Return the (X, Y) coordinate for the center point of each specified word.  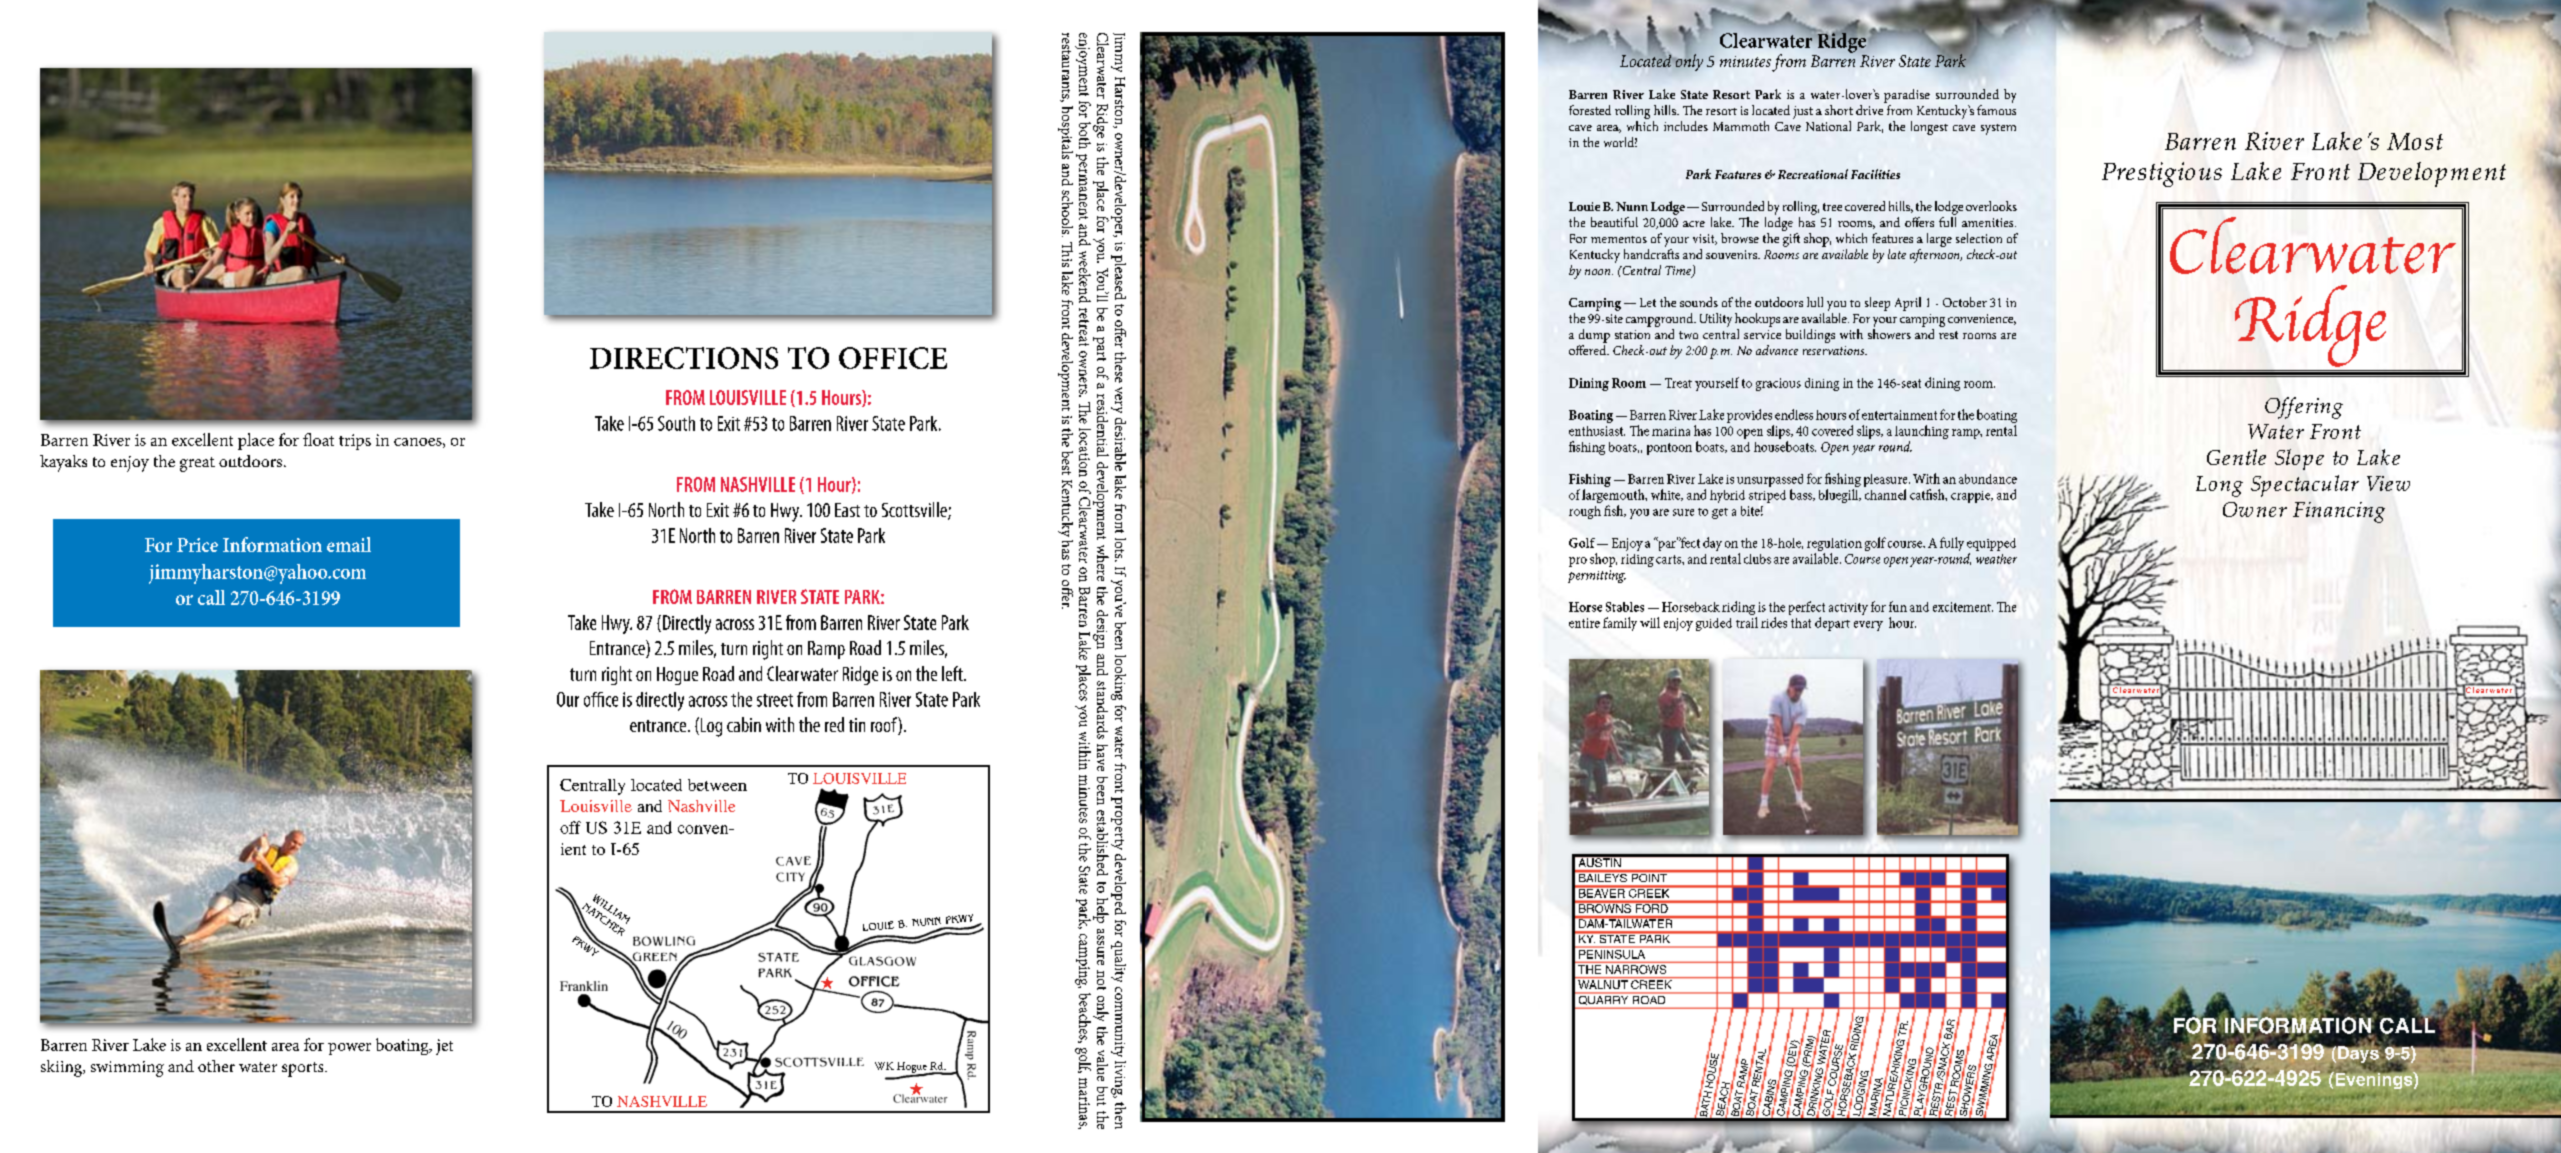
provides (1749, 416)
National (1828, 126)
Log (710, 727)
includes (1686, 126)
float (318, 439)
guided (1714, 624)
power (349, 1049)
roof (885, 726)
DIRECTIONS (684, 358)
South (676, 423)
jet (444, 1047)
